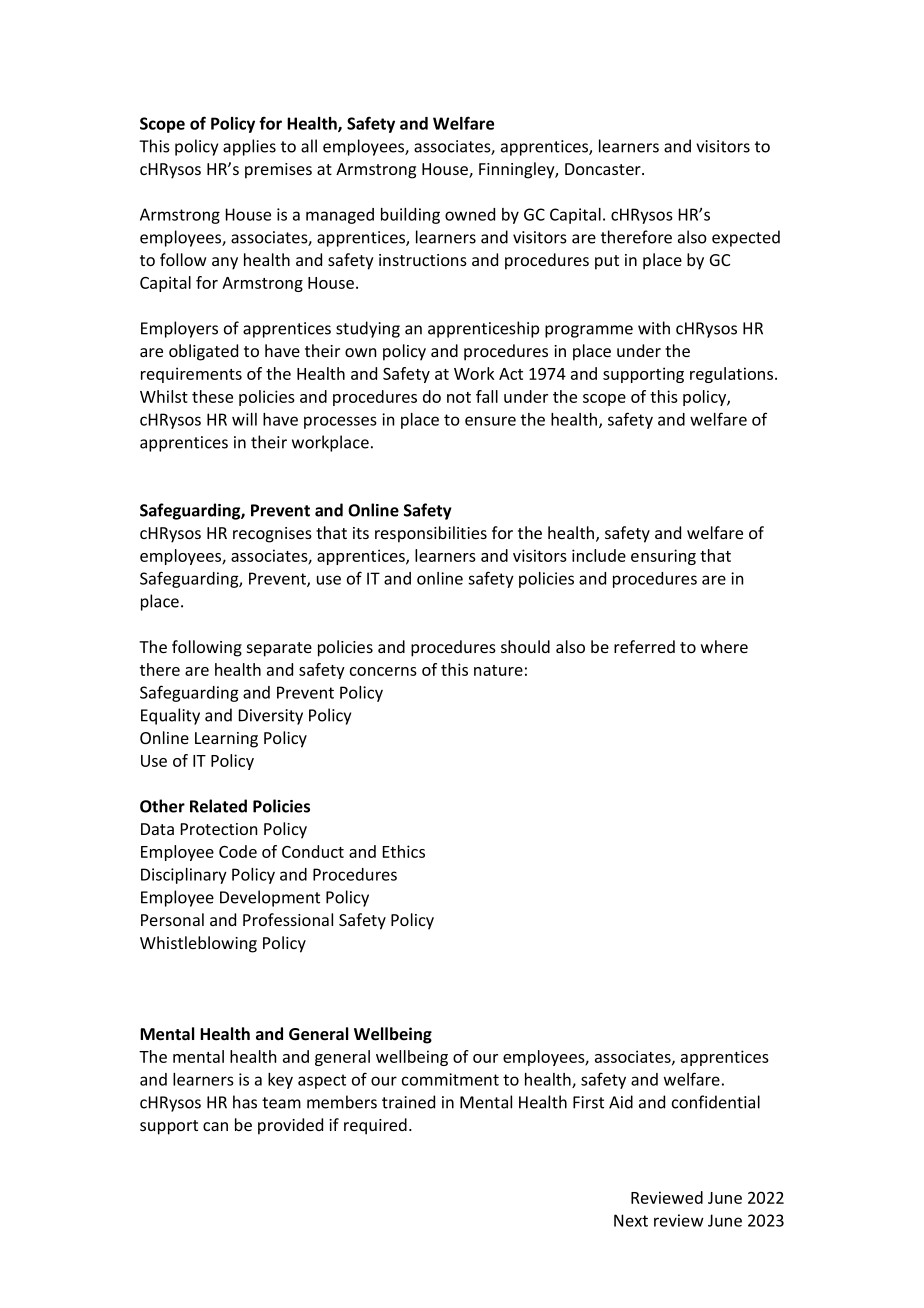 The height and width of the page is (1308, 924). I want to click on recognises, so click(272, 535).
